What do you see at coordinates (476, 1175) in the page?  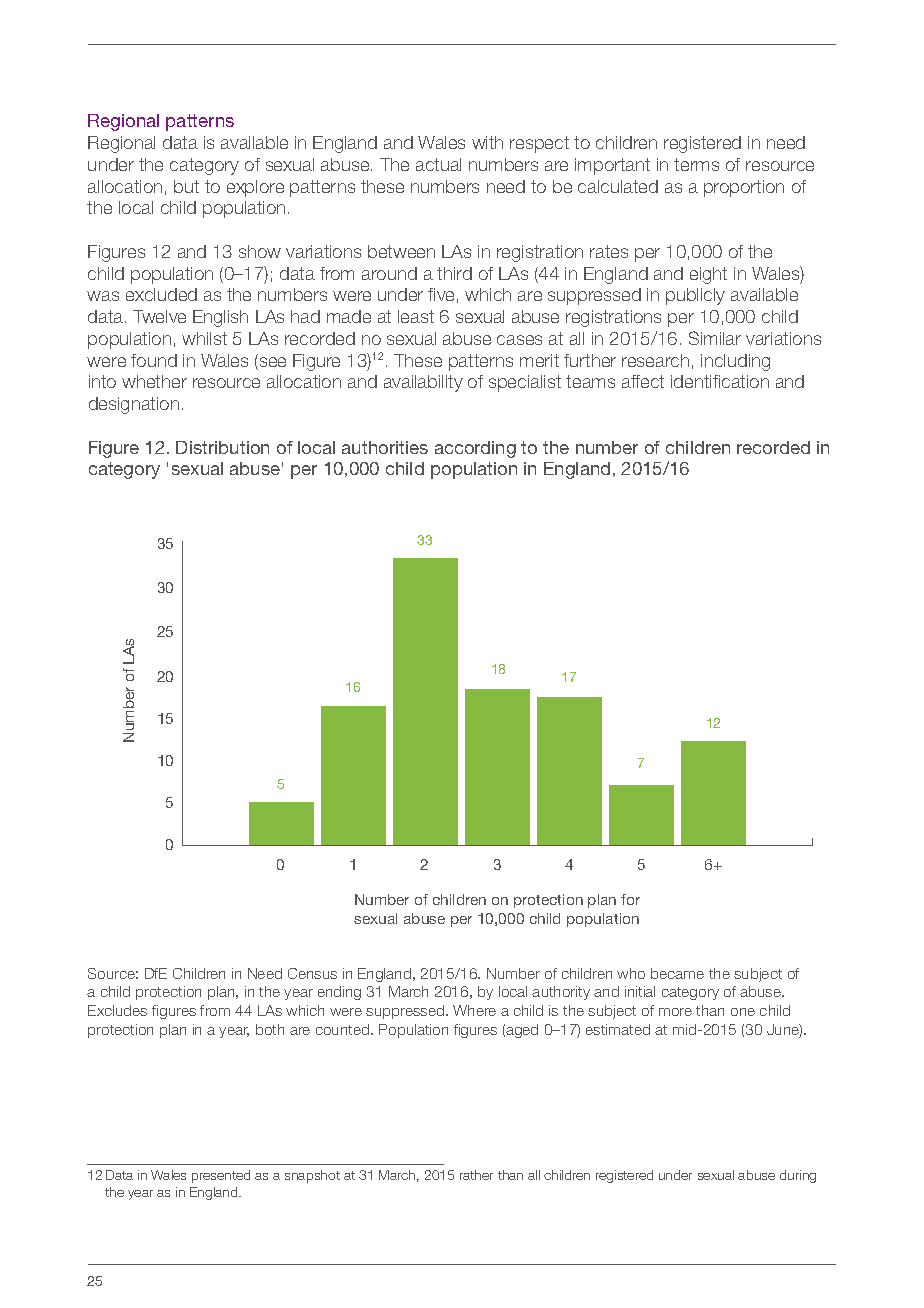 I see `rather` at bounding box center [476, 1175].
